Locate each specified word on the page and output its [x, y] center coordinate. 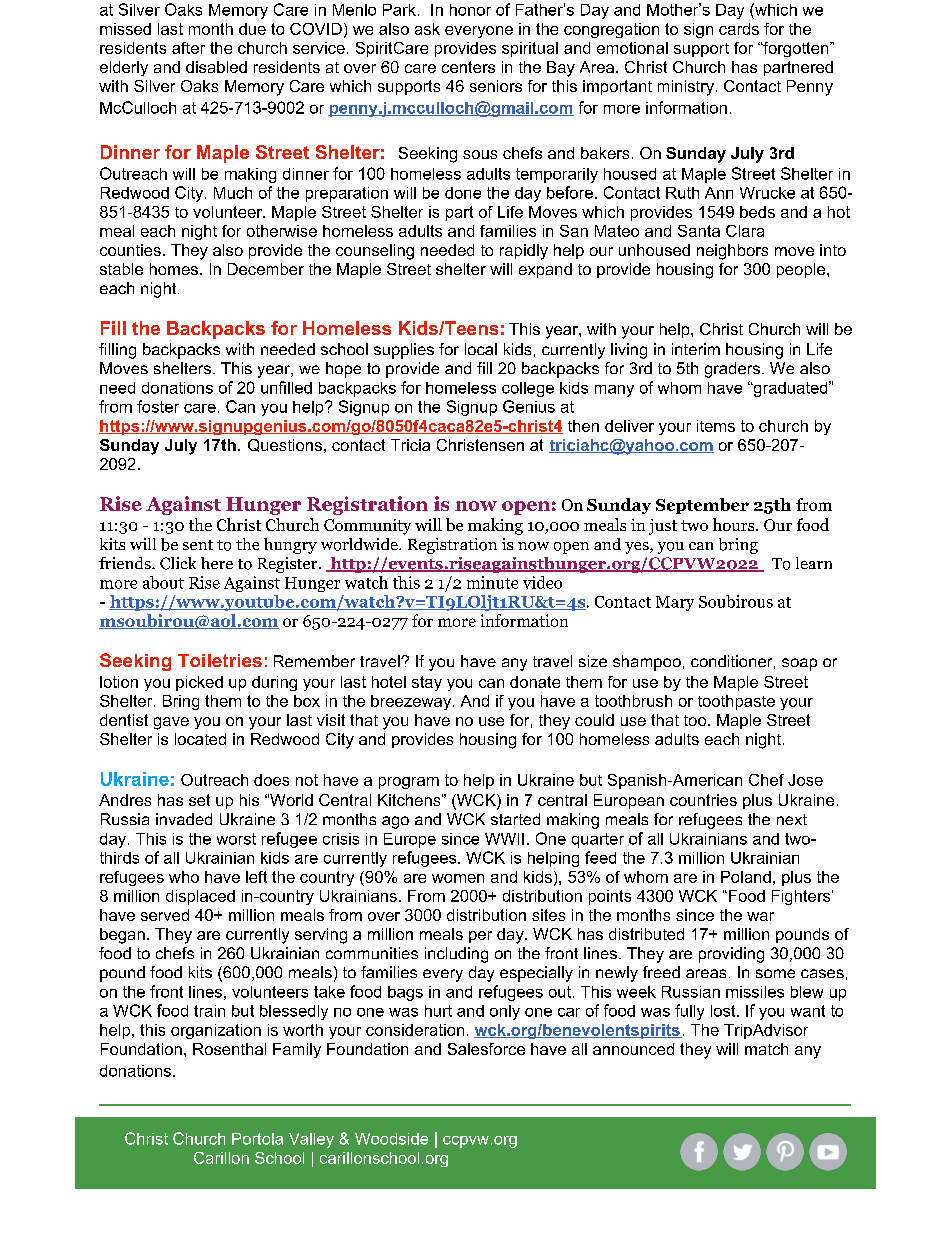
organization [216, 1031]
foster [158, 406]
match [766, 1049]
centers [468, 67]
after [188, 48]
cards [739, 29]
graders [732, 370]
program [409, 783]
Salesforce [486, 1049]
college [528, 389]
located [200, 739]
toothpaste [736, 702]
